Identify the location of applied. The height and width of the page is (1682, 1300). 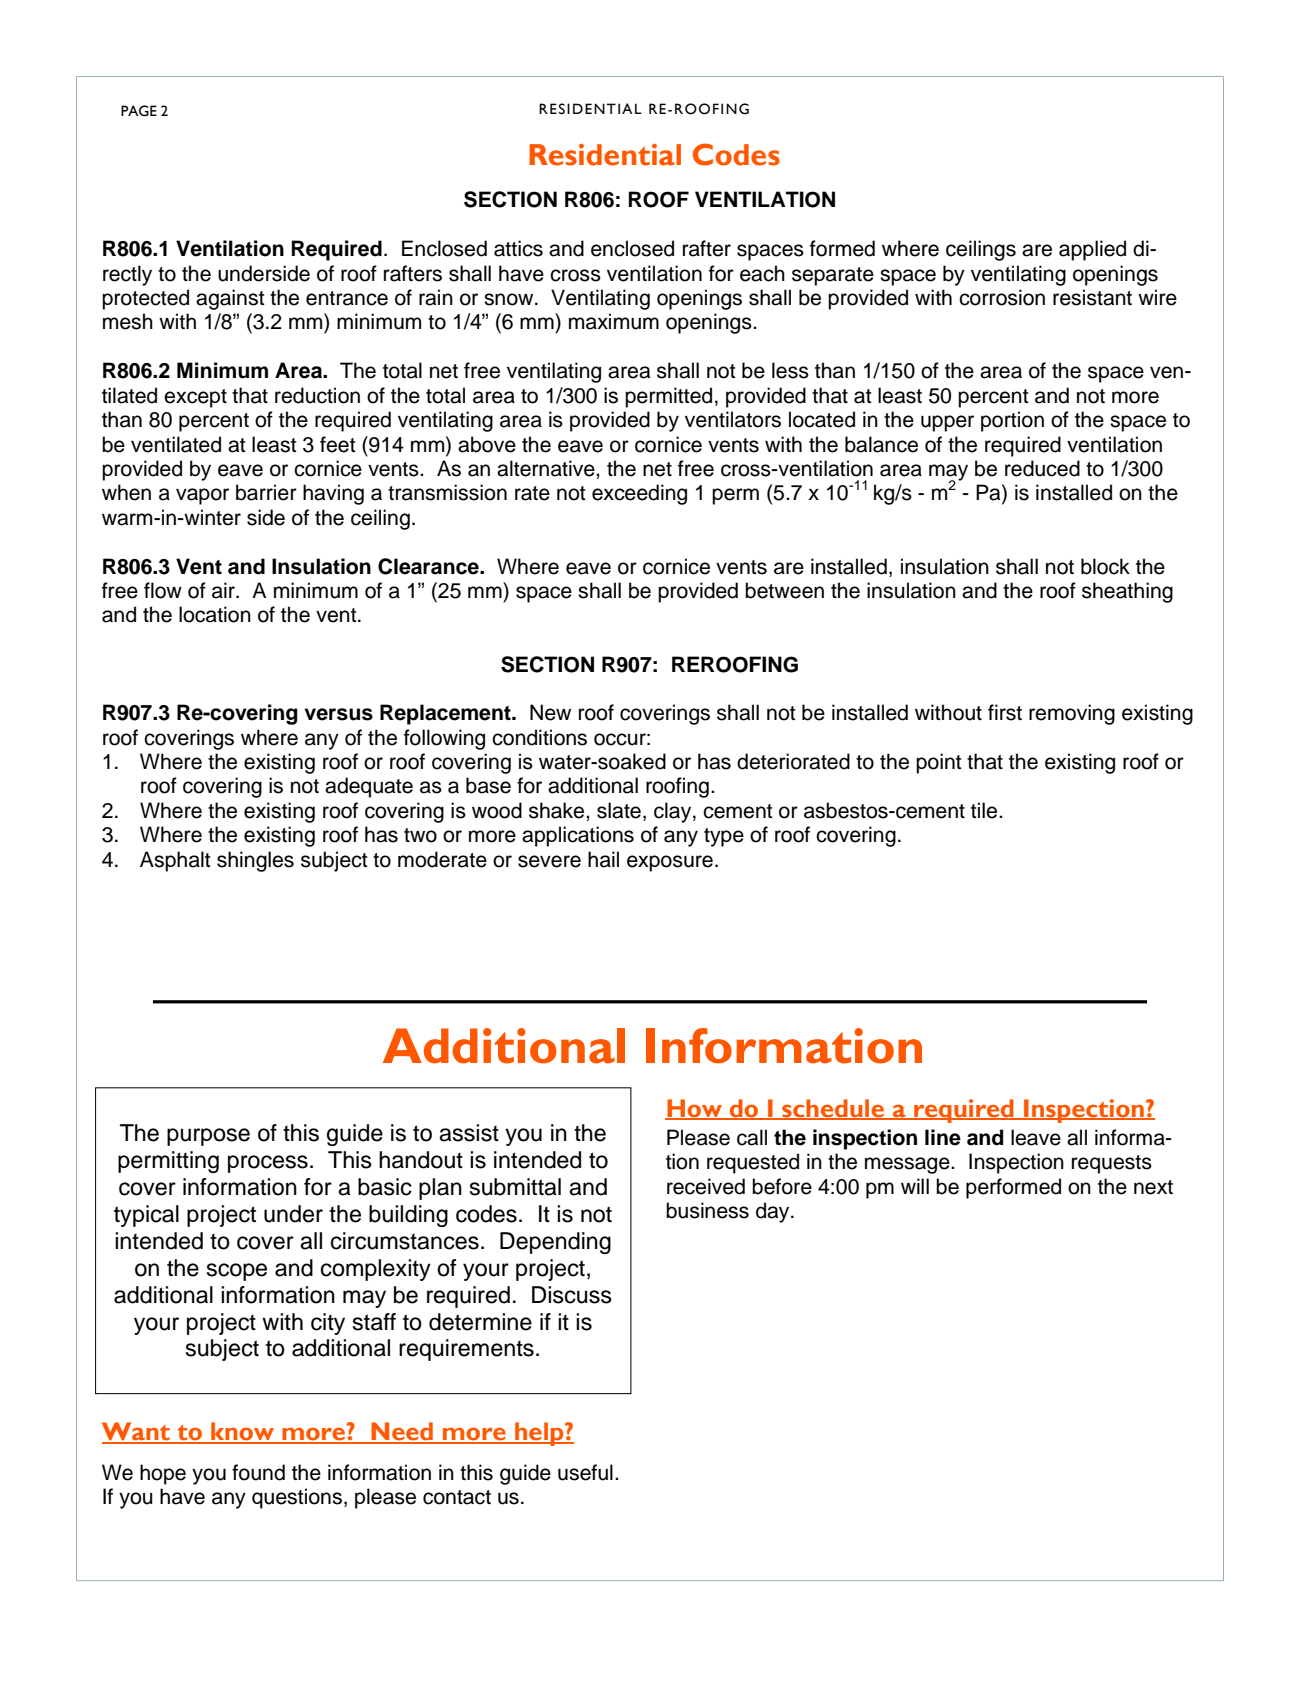
(1092, 250).
